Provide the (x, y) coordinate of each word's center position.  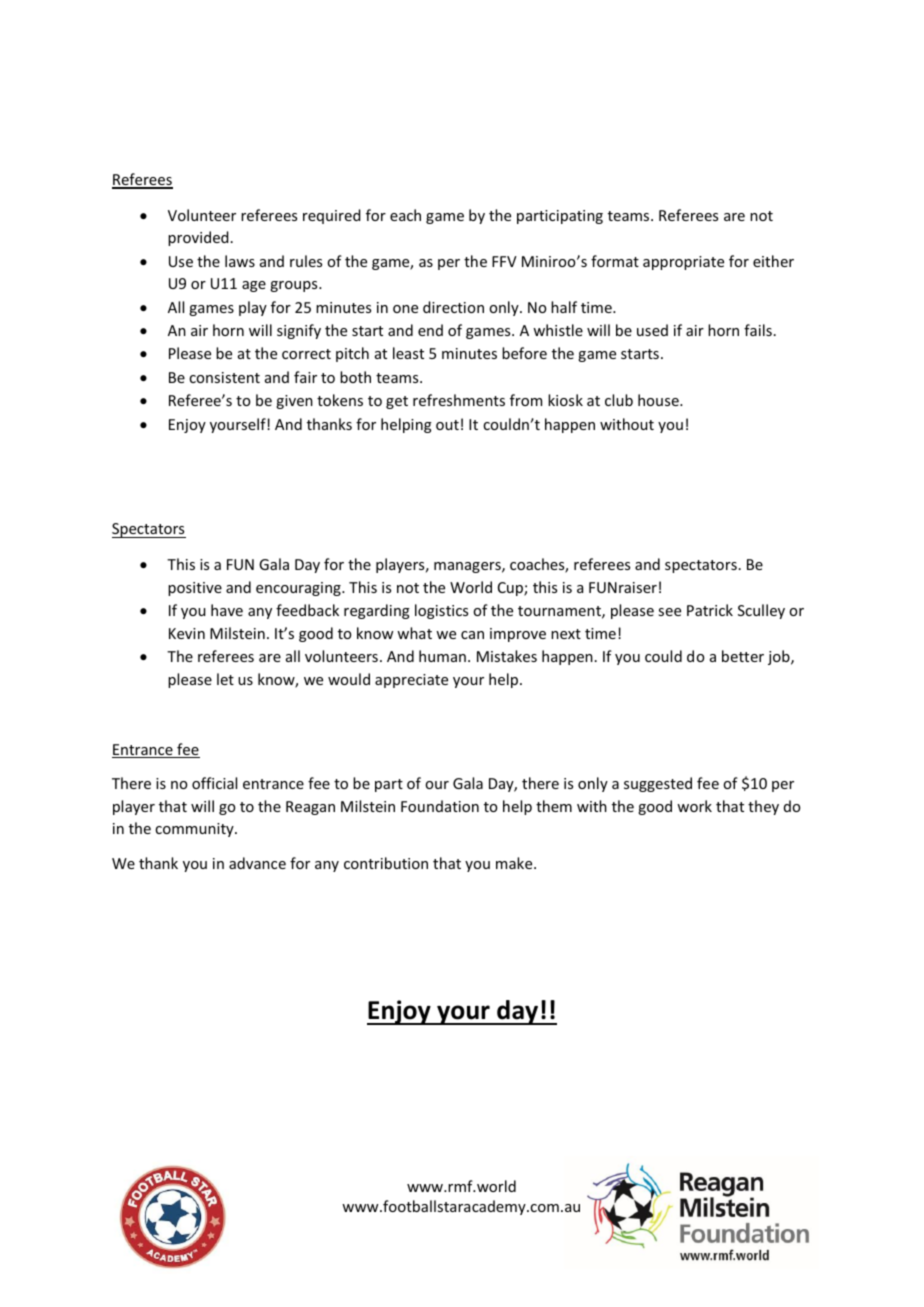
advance (257, 863)
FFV (504, 261)
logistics (441, 611)
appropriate (683, 263)
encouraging (299, 589)
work (694, 806)
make (515, 863)
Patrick (710, 610)
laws (240, 261)
